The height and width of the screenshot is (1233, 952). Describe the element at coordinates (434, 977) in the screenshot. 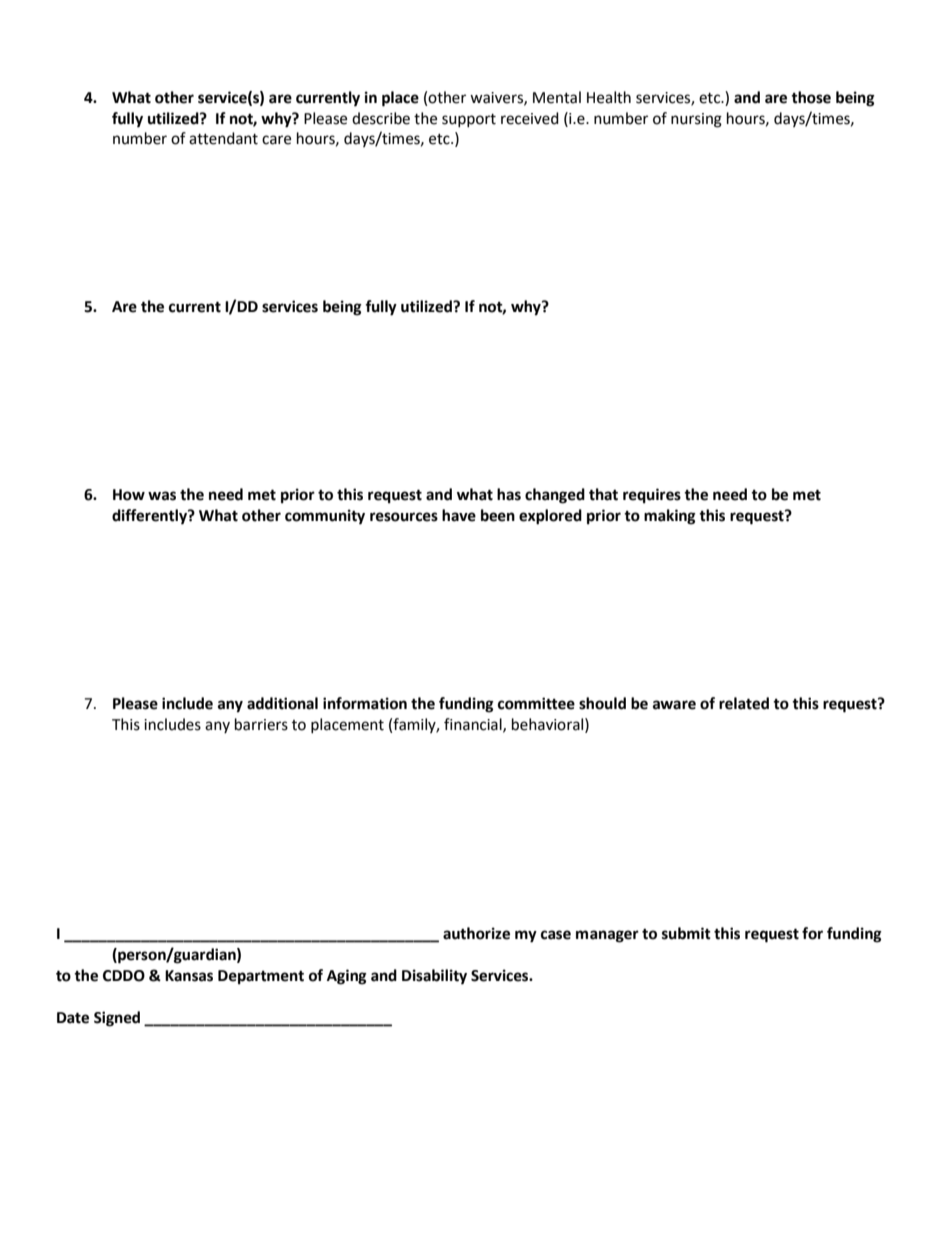

I see `Disability` at that location.
